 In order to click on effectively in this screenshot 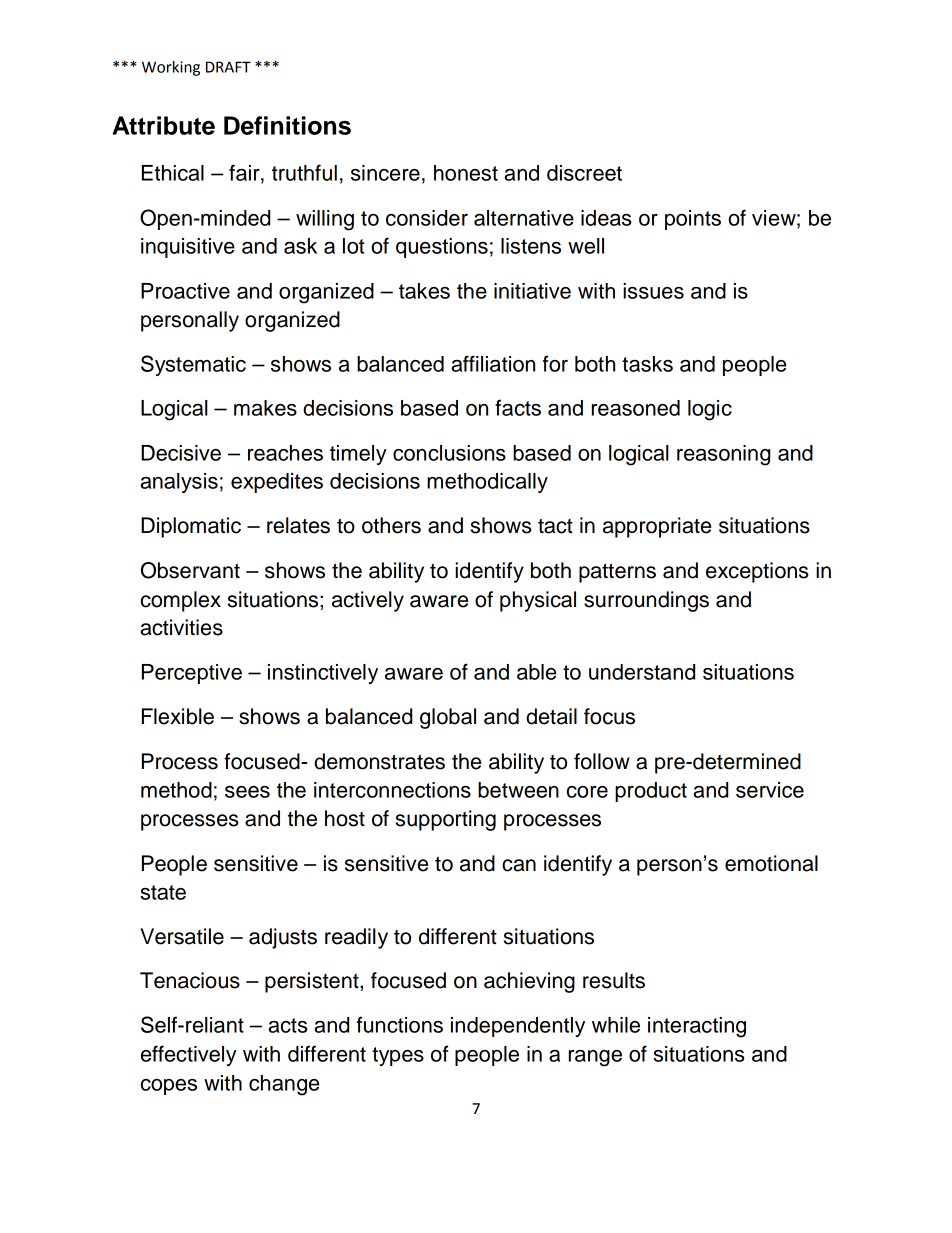, I will do `click(189, 1055)`.
